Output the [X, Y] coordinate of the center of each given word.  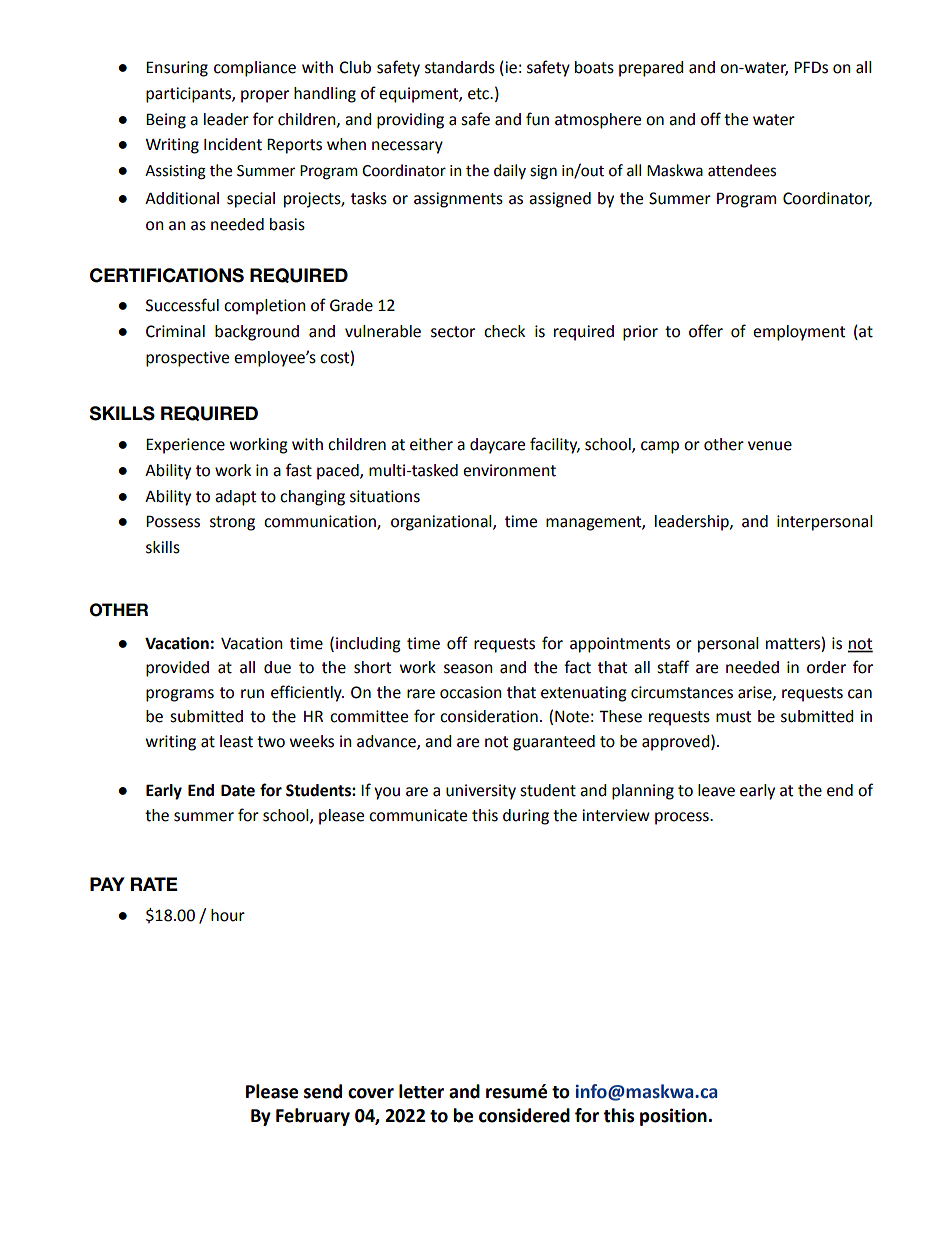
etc [479, 94]
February [313, 1117]
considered [524, 1115]
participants [189, 95]
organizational [442, 523]
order [826, 667]
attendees [742, 170]
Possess [173, 521]
